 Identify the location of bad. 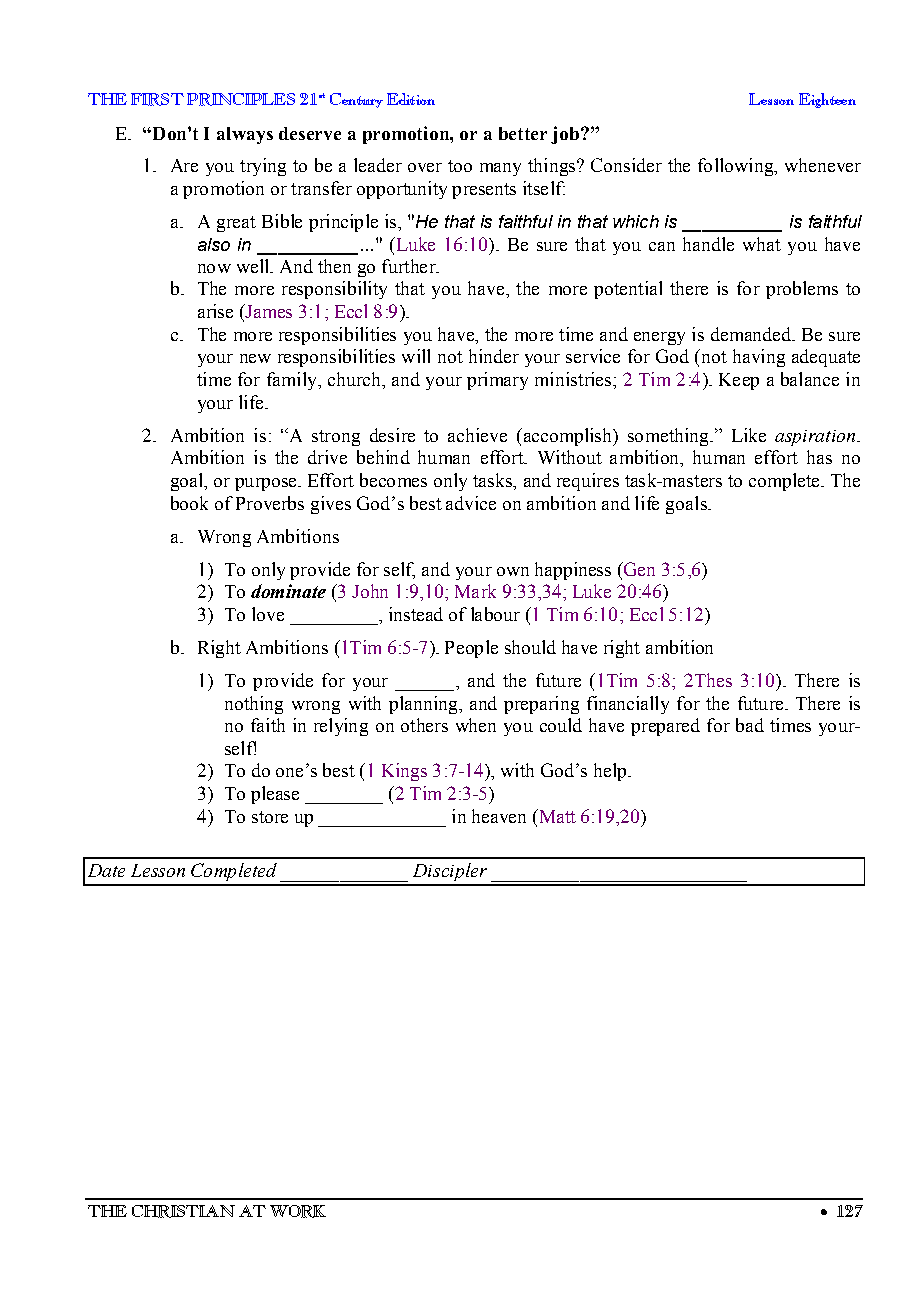
(750, 725).
